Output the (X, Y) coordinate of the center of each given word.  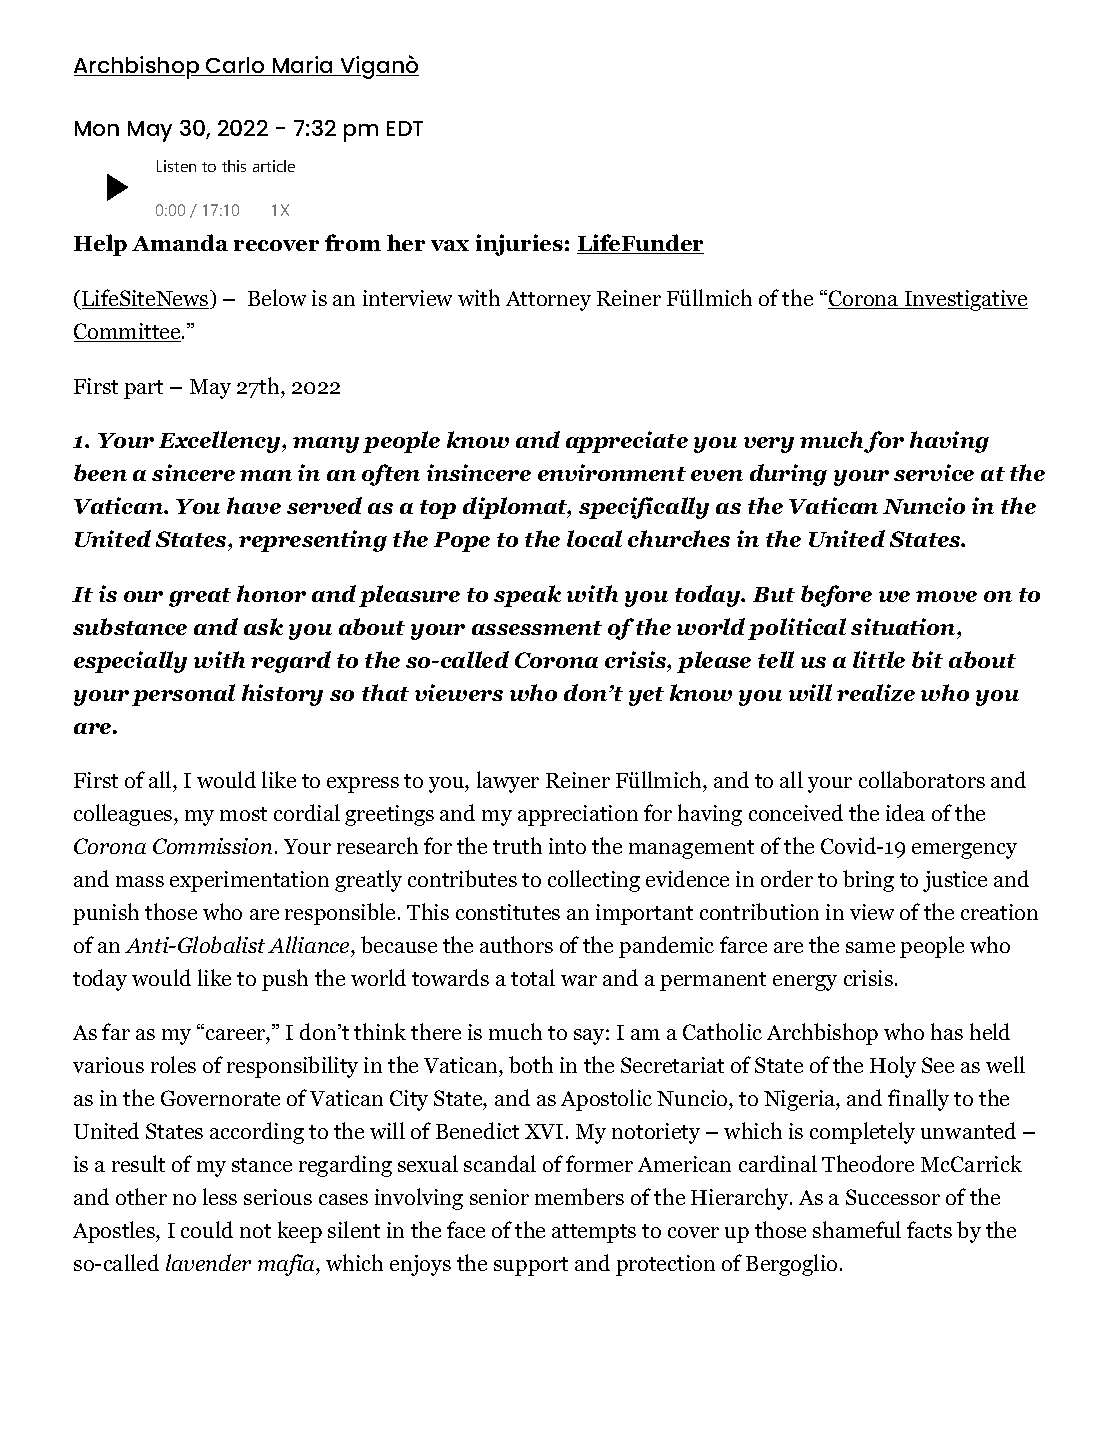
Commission (212, 846)
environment (612, 472)
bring (868, 881)
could (207, 1229)
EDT (405, 128)
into (567, 846)
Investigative (965, 300)
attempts (594, 1233)
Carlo (235, 66)
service (934, 472)
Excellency (221, 442)
